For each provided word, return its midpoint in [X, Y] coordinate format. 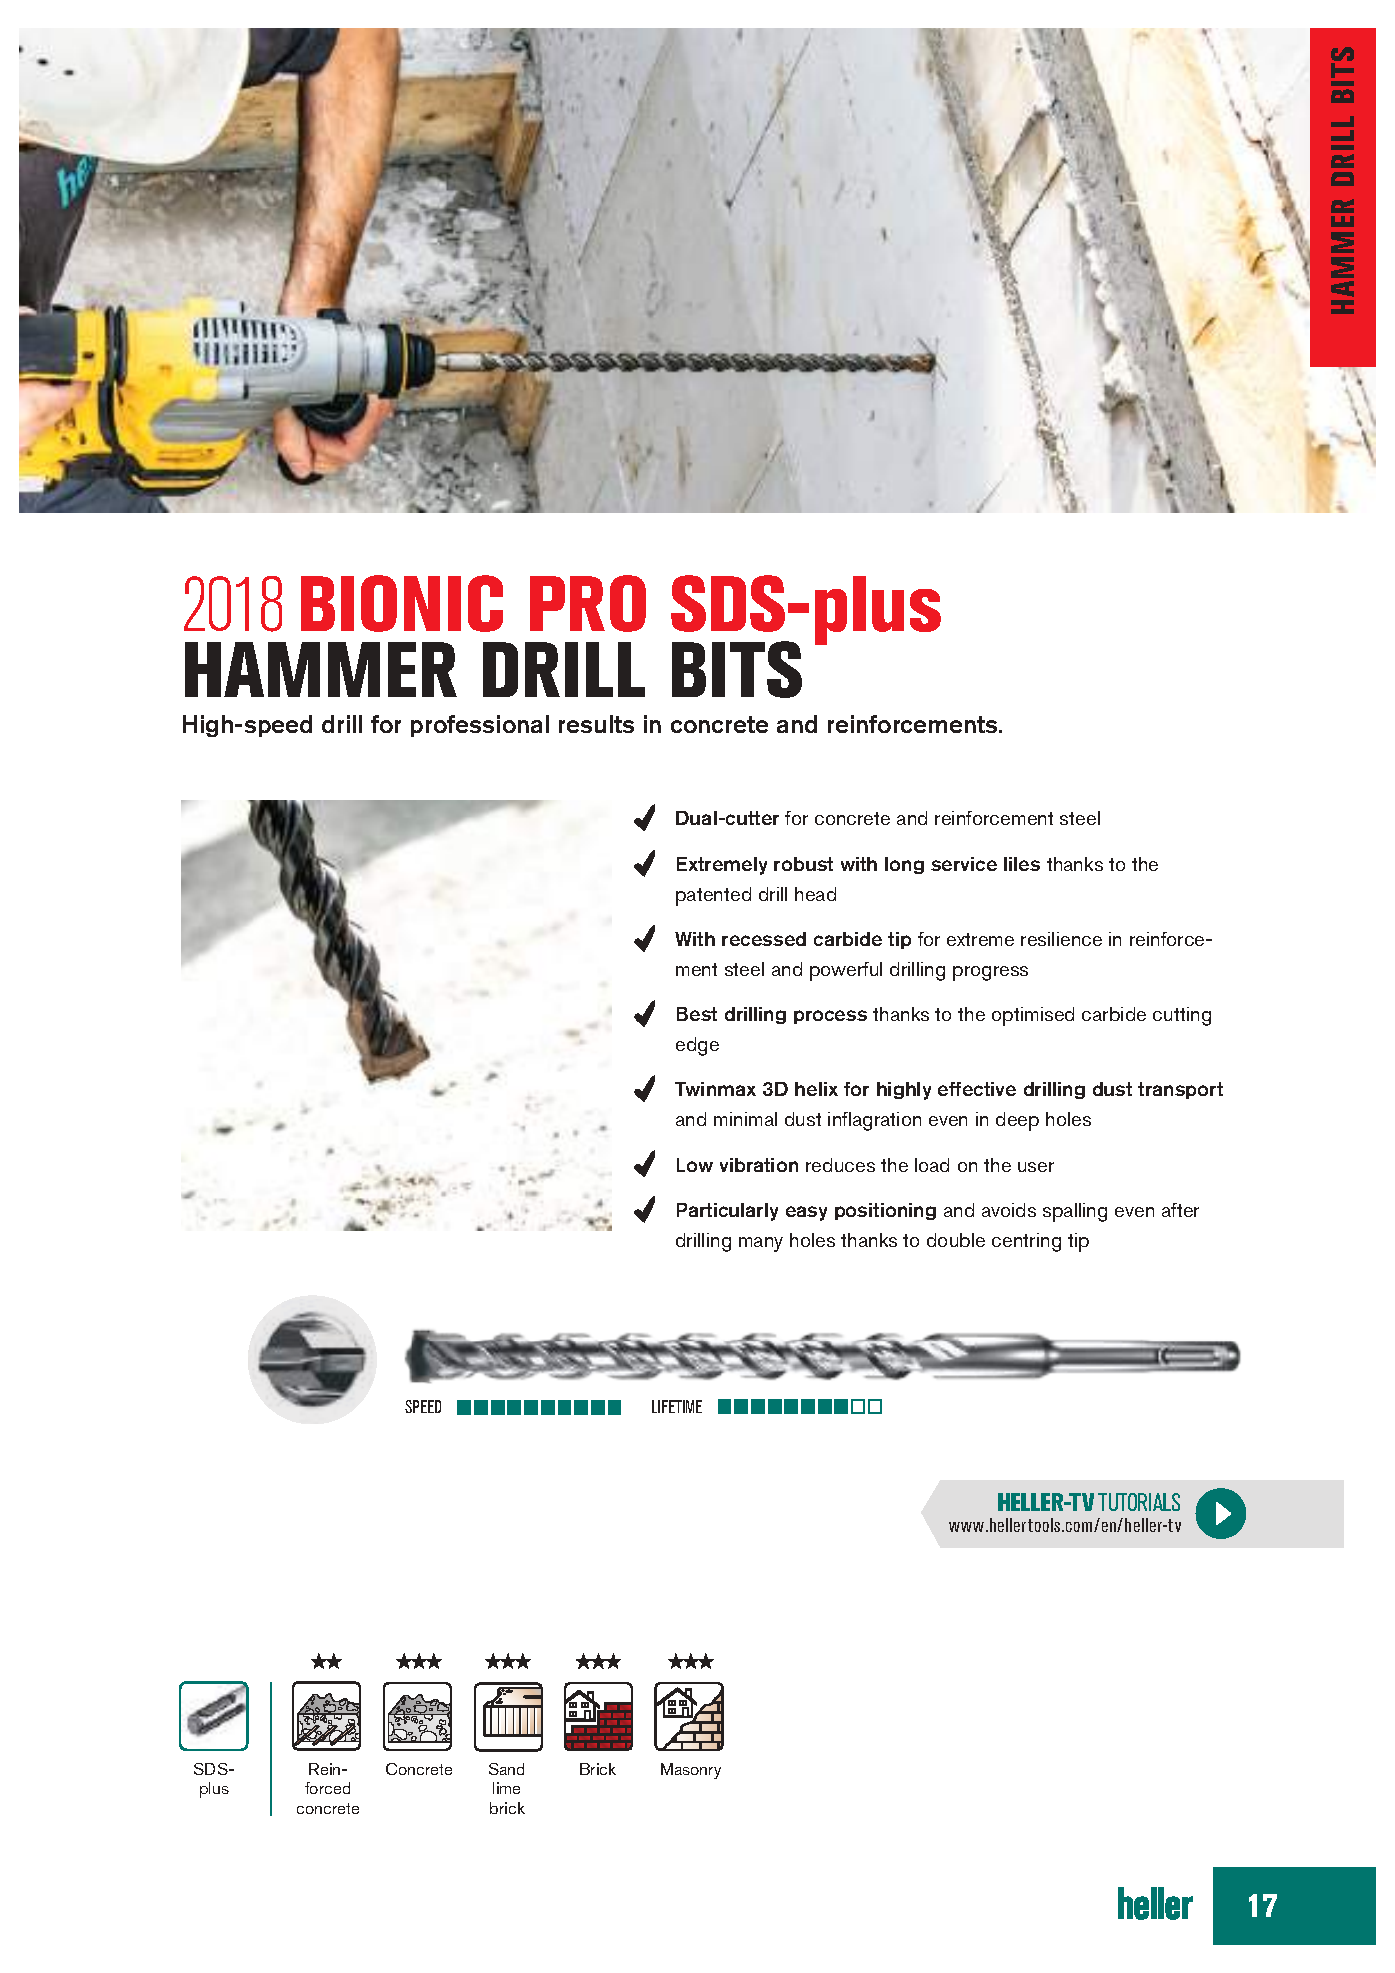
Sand [506, 1769]
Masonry [691, 1771]
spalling [1075, 1212]
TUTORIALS [1139, 1502]
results [596, 724]
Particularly [727, 1212]
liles [1022, 864]
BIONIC [402, 603]
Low [695, 1165]
